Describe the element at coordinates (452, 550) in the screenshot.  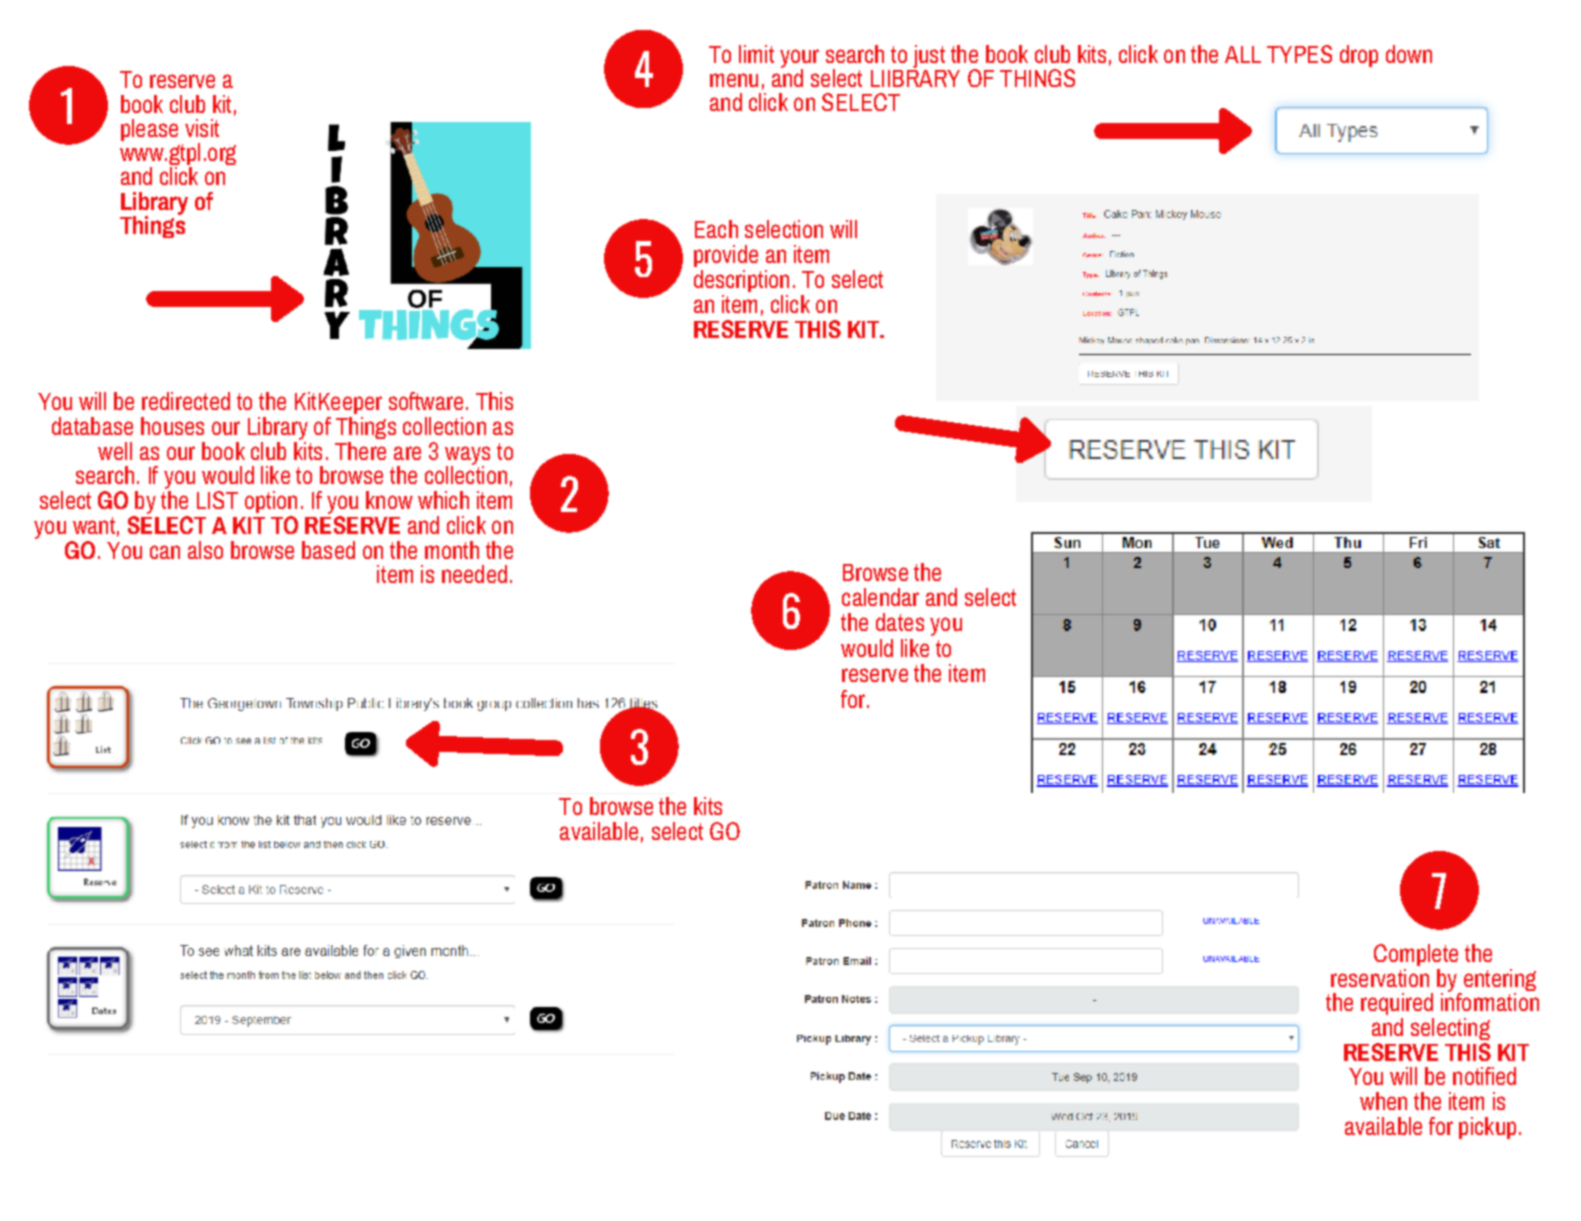
I see `month` at that location.
